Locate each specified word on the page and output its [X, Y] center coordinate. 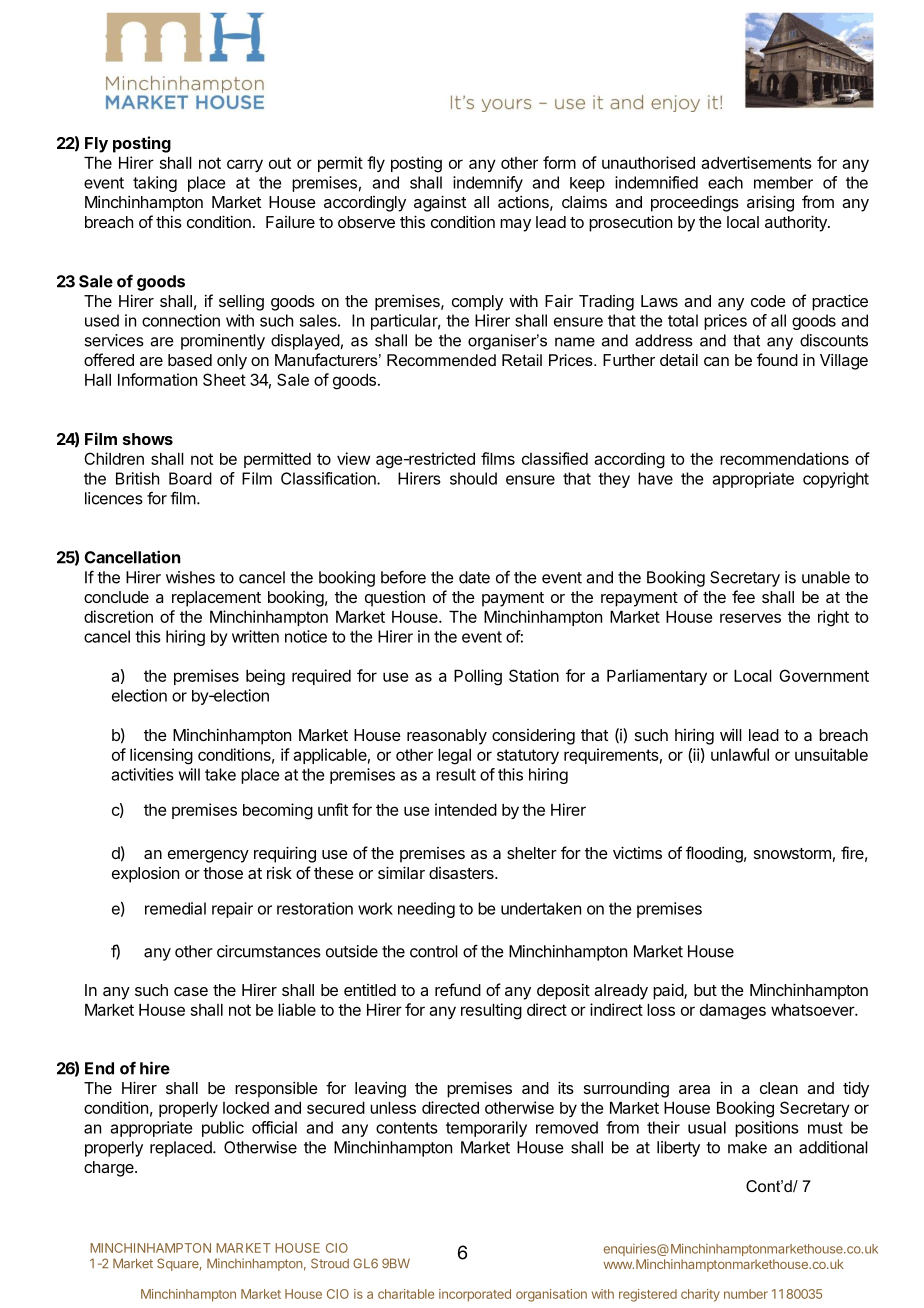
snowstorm [792, 853]
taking [155, 184]
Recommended [441, 360]
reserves [750, 618]
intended [466, 809]
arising [770, 203]
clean [779, 1088]
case [191, 991]
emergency [208, 856]
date [474, 577]
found [777, 359]
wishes [190, 577]
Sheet [224, 379]
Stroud [330, 1263]
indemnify [488, 184]
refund [458, 989]
